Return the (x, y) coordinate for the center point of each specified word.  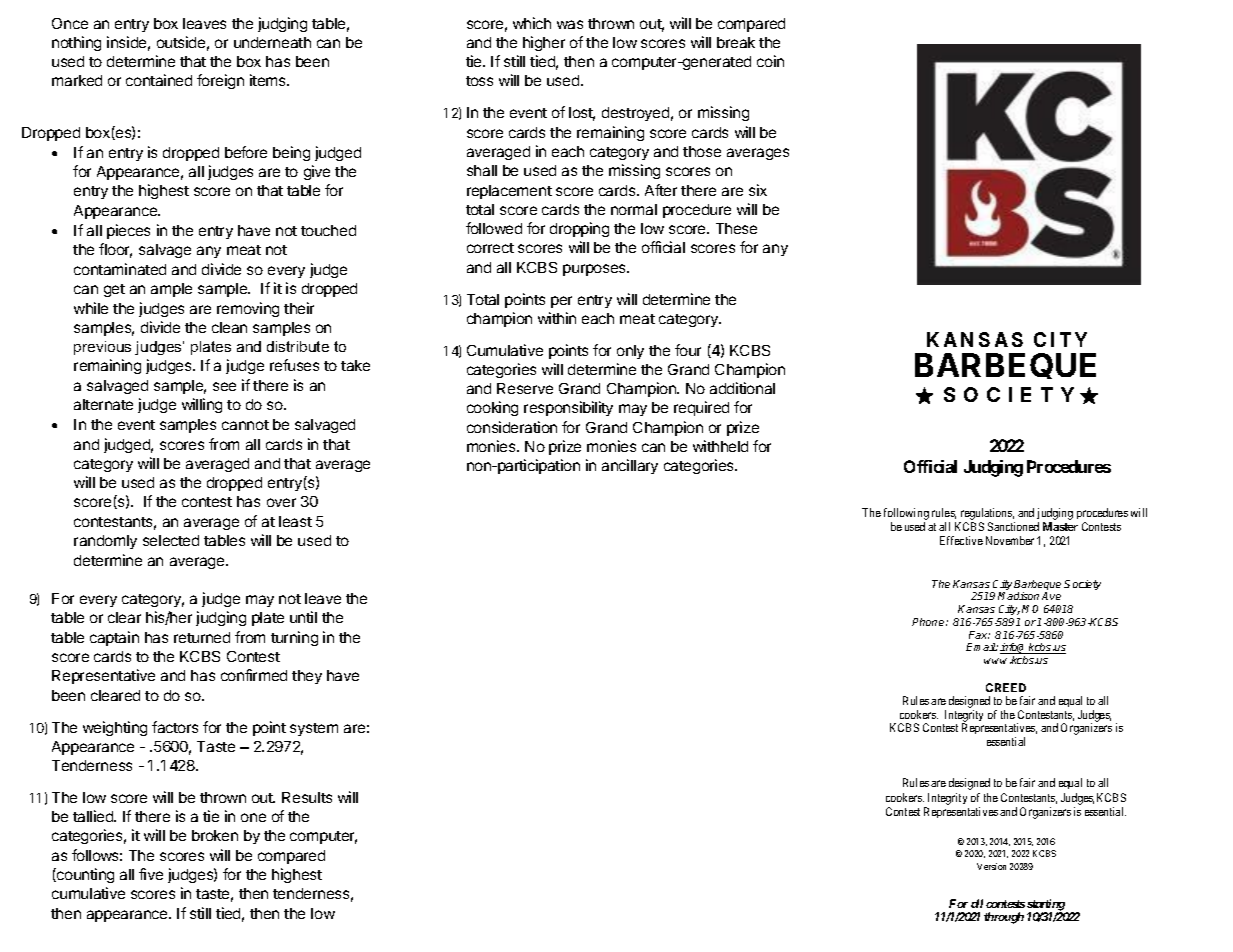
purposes (596, 270)
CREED (1006, 687)
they (307, 677)
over (281, 502)
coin (770, 61)
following (906, 514)
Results (307, 797)
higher (544, 43)
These (736, 228)
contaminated (120, 269)
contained (159, 80)
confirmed (254, 675)
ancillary (630, 466)
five (151, 874)
